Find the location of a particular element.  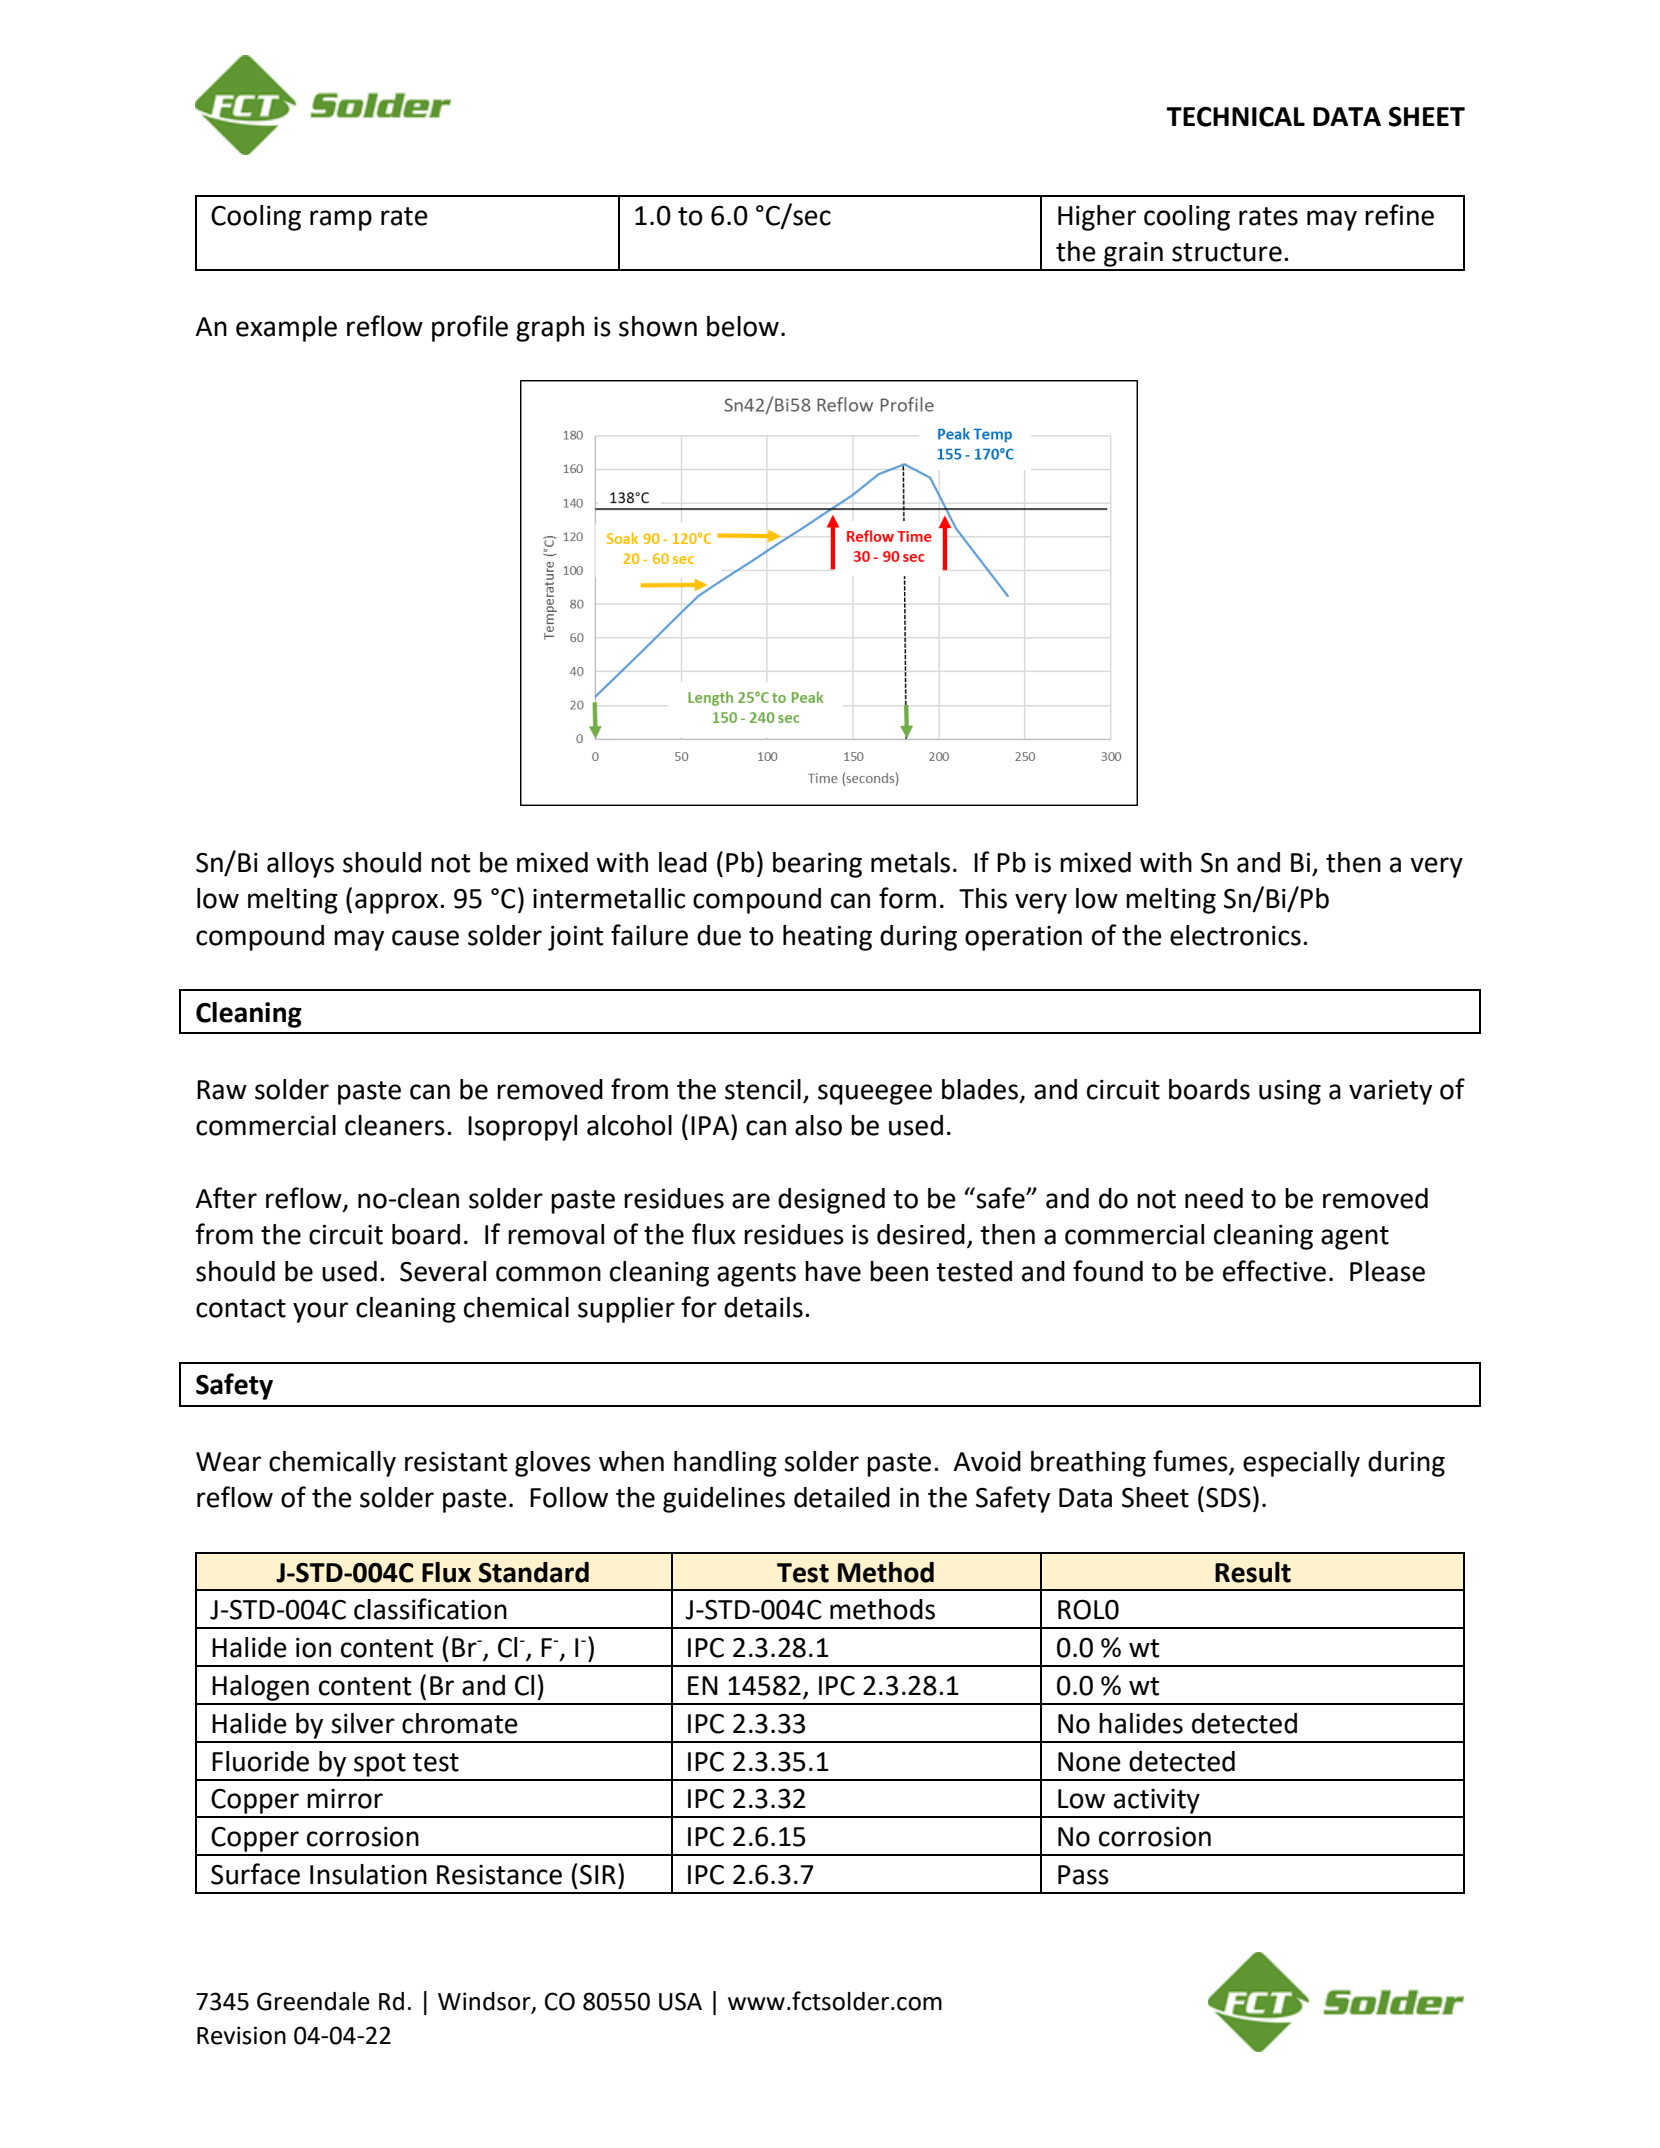

your is located at coordinates (320, 1312).
